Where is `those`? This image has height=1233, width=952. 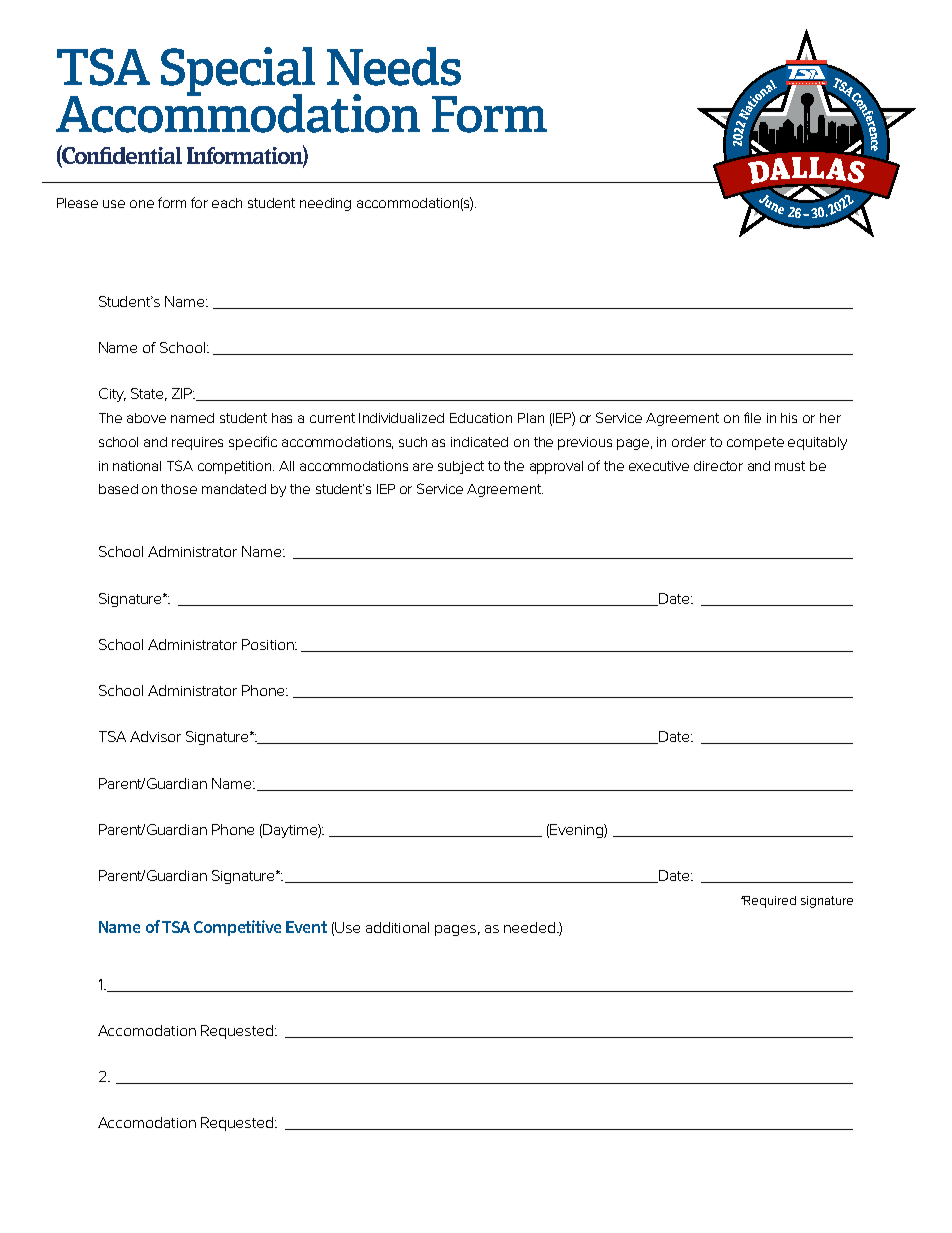 those is located at coordinates (179, 489).
